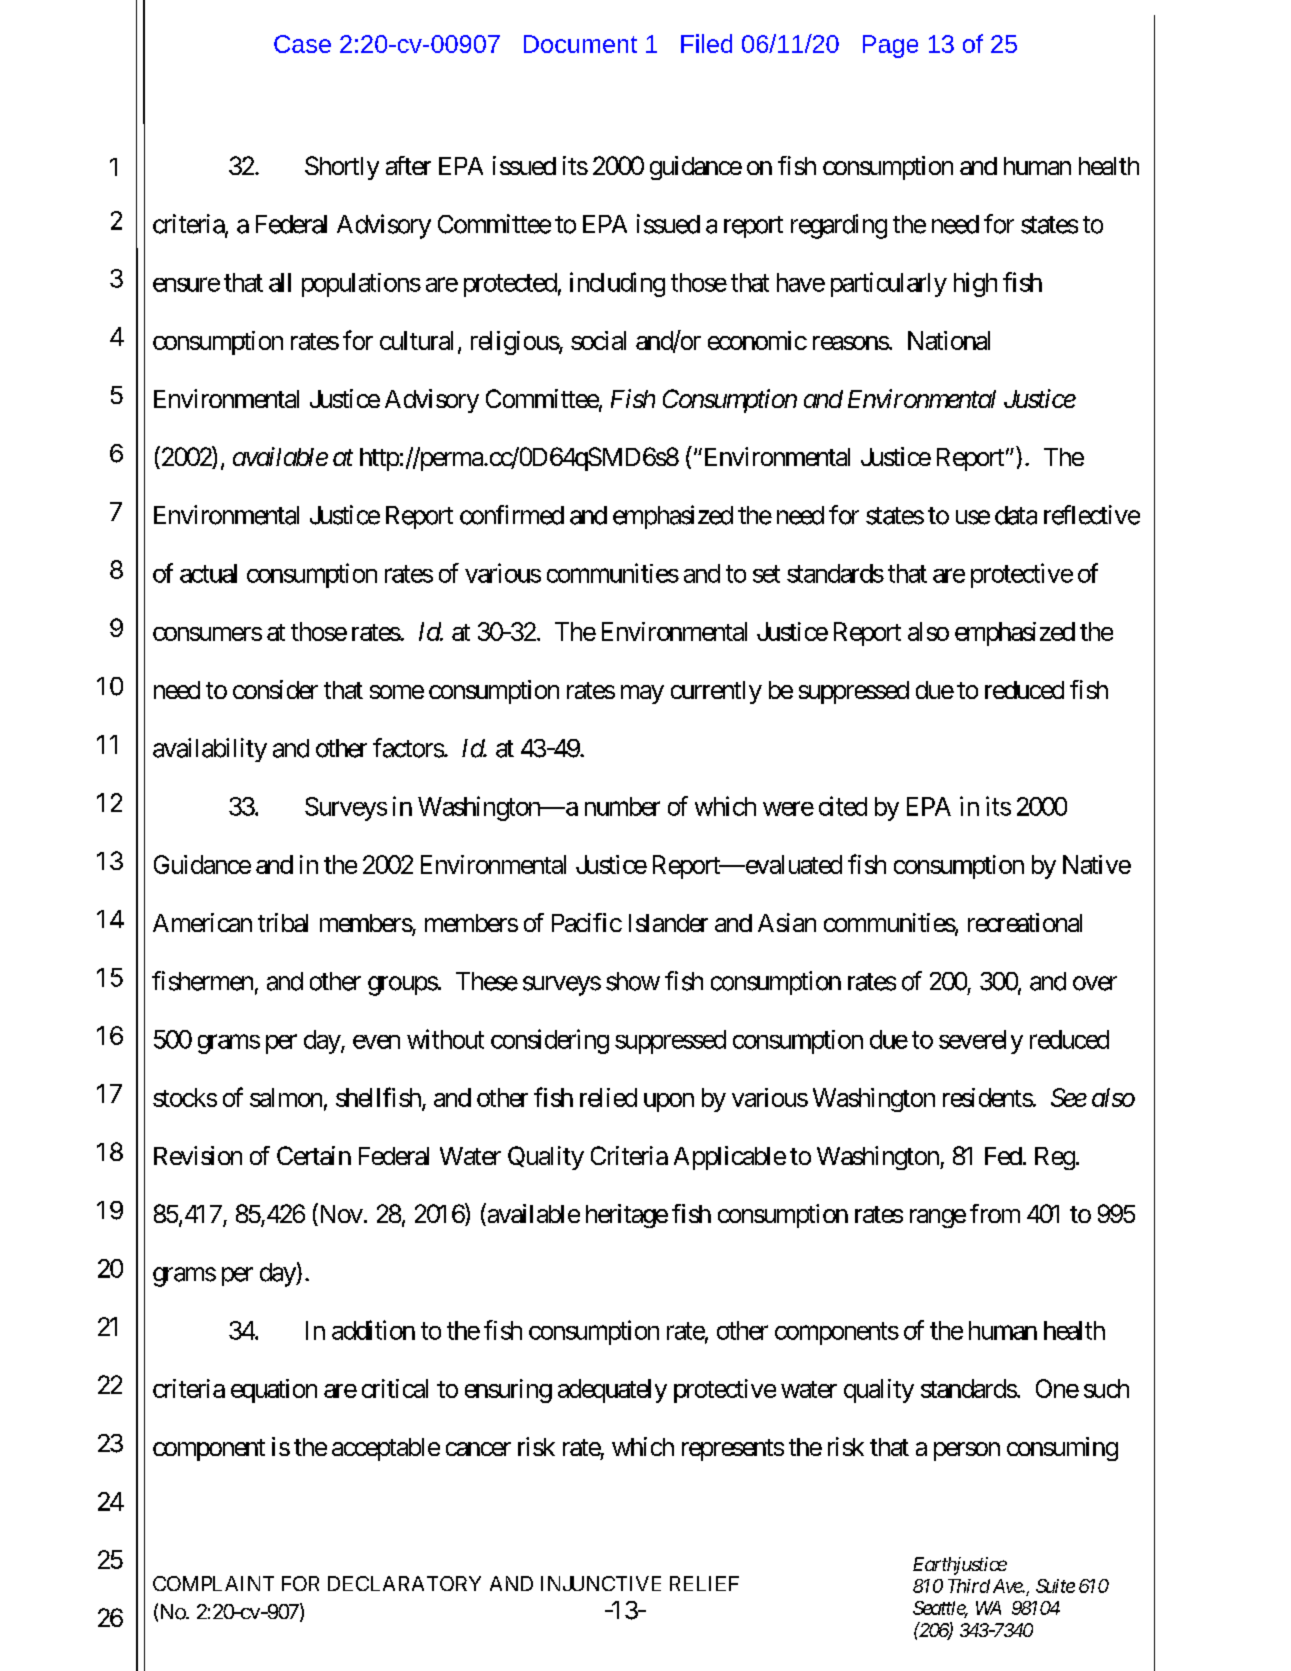 The height and width of the screenshot is (1671, 1291). What do you see at coordinates (213, 1583) in the screenshot?
I see `COMPLAINT` at bounding box center [213, 1583].
